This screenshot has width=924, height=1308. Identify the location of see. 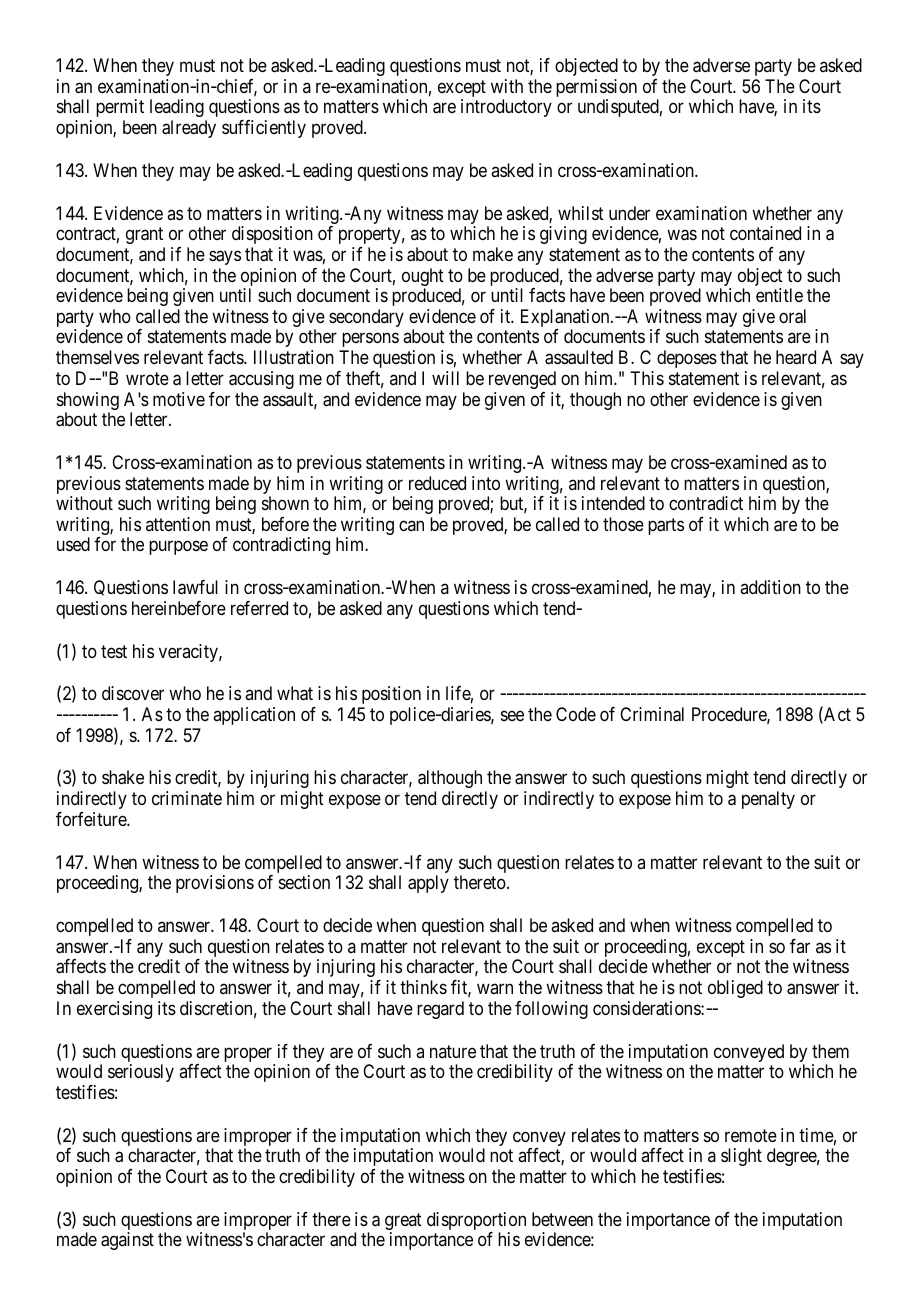
(512, 716).
